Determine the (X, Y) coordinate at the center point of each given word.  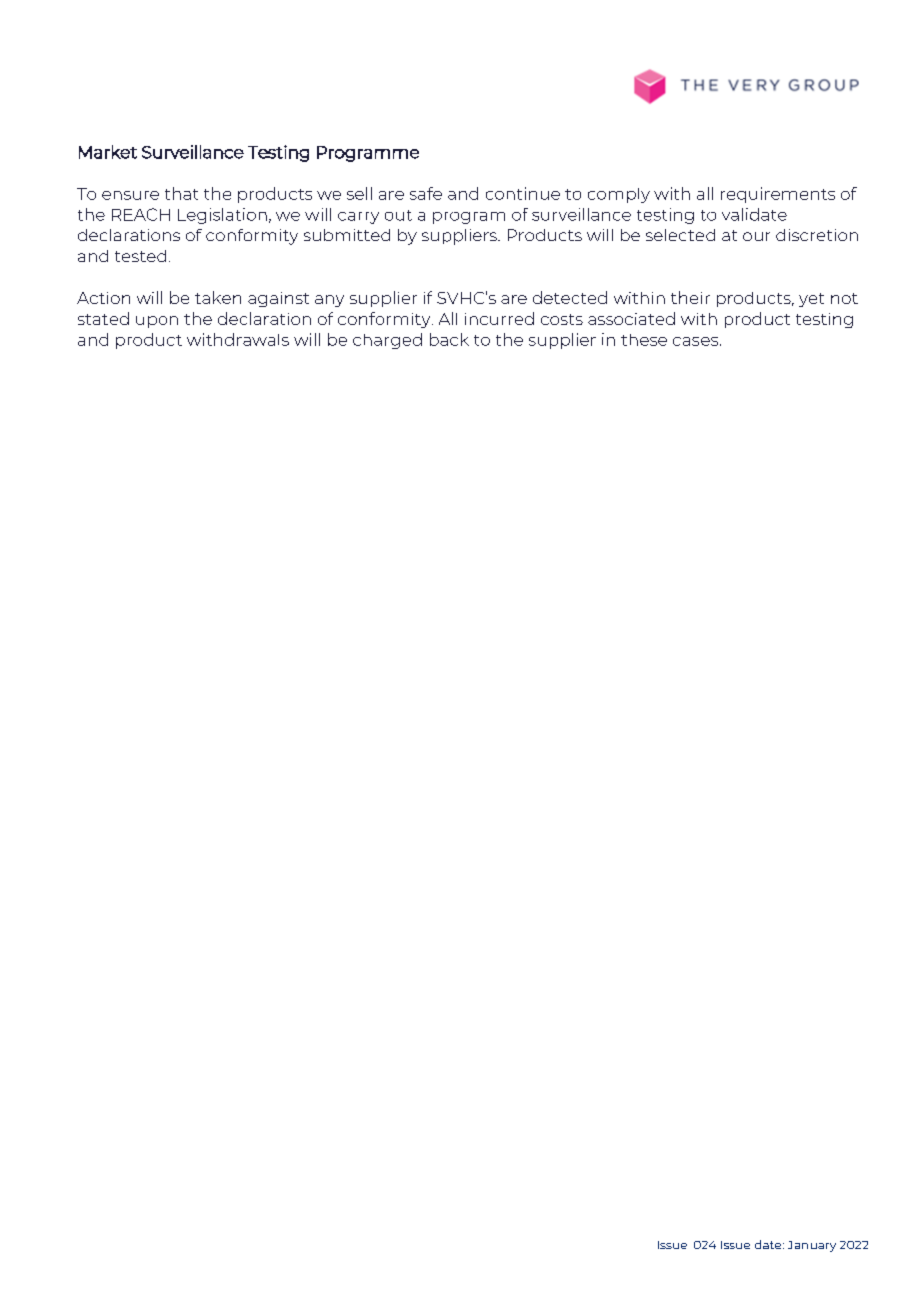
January (812, 1246)
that (181, 193)
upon (157, 322)
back (449, 339)
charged (387, 341)
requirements (778, 195)
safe (426, 193)
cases (695, 341)
